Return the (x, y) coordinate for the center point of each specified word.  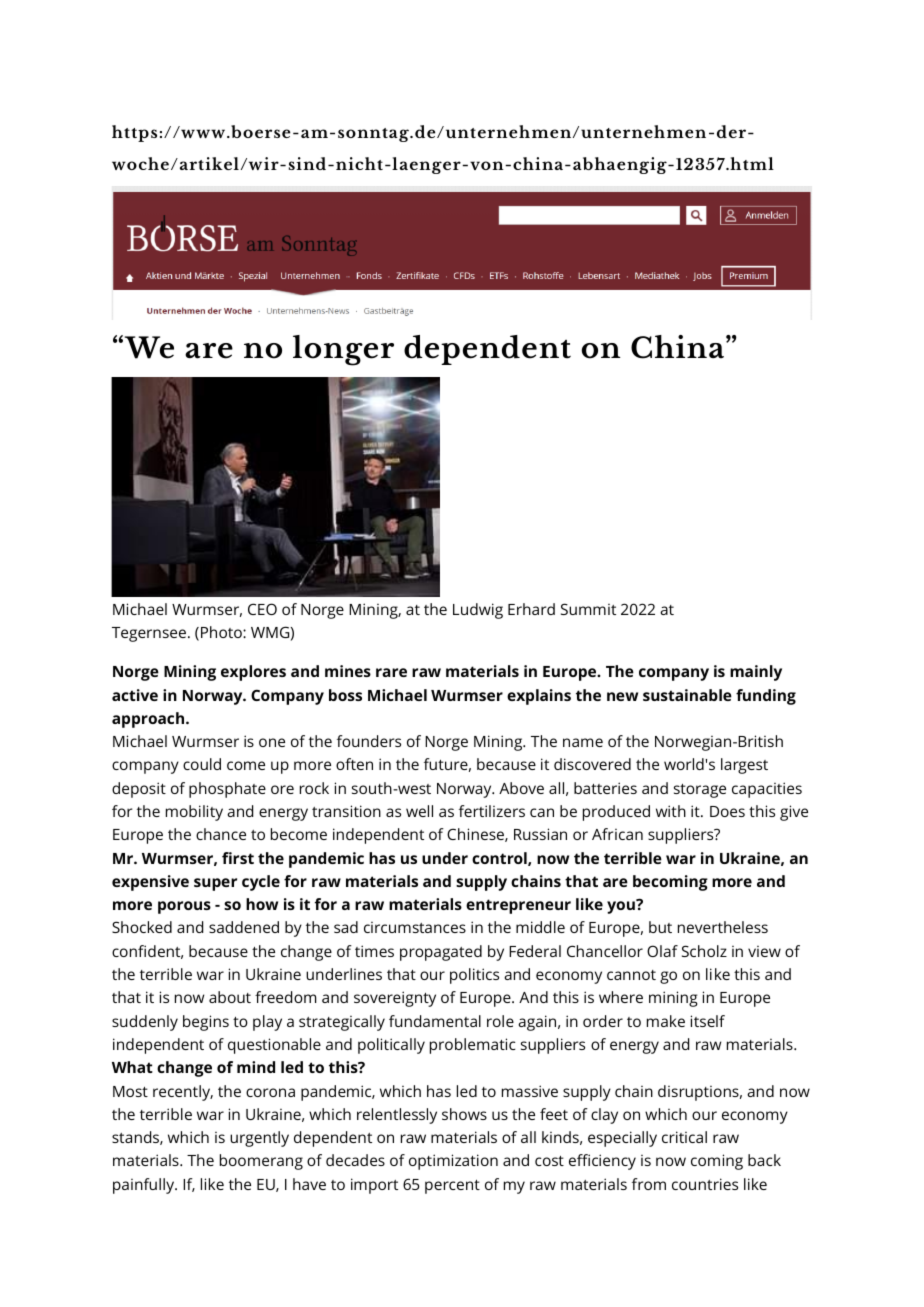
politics (474, 976)
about (230, 997)
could (202, 764)
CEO (262, 609)
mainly (756, 673)
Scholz (704, 951)
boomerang (261, 1162)
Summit (588, 609)
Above (521, 788)
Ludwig (478, 611)
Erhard (531, 609)
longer (343, 350)
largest (744, 766)
